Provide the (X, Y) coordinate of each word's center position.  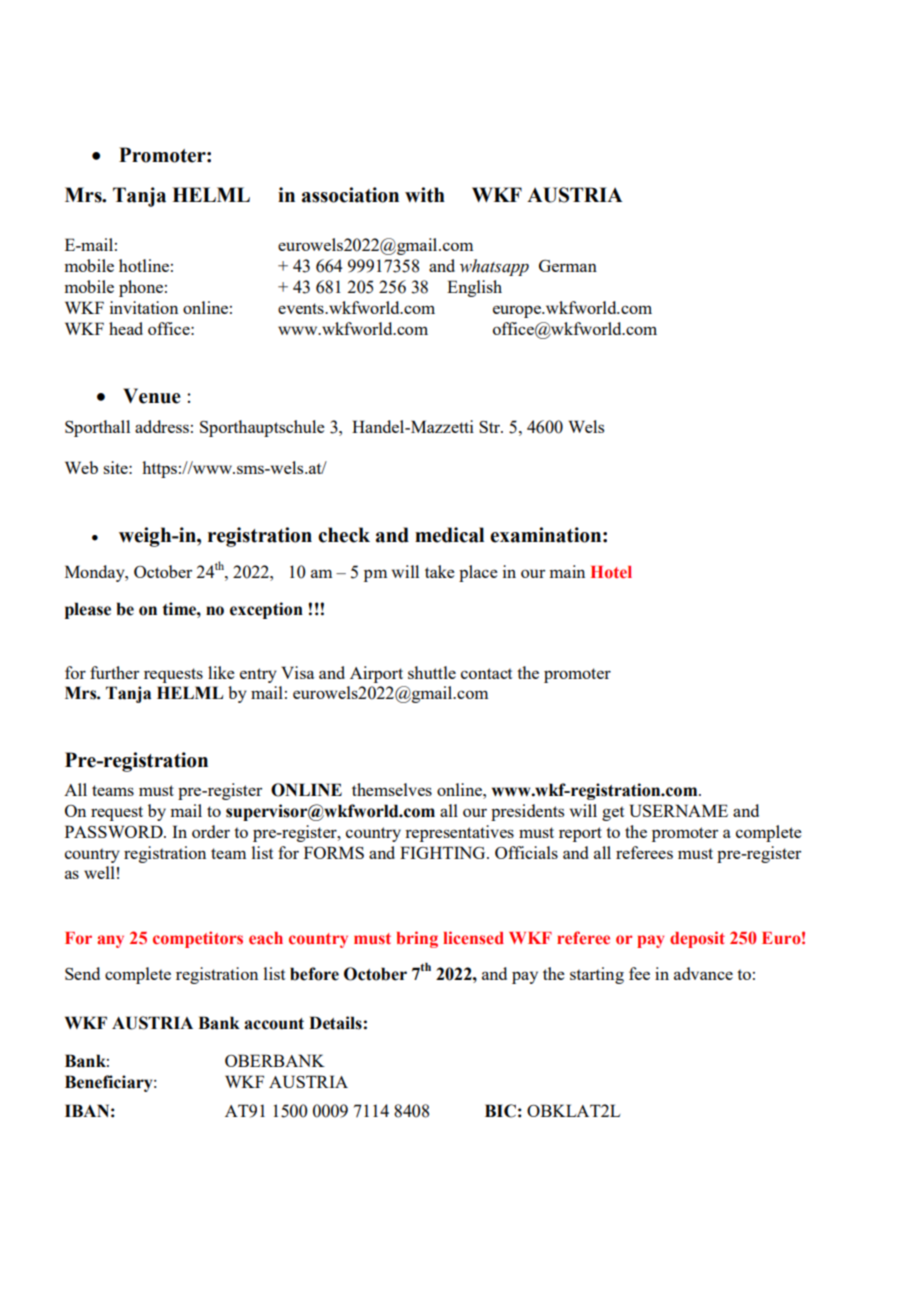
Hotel (611, 572)
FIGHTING (444, 852)
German (568, 265)
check (344, 535)
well (99, 872)
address (162, 426)
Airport (376, 674)
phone (141, 288)
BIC (500, 1111)
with (425, 195)
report (580, 834)
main (567, 571)
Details (335, 1023)
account (274, 1024)
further (114, 672)
